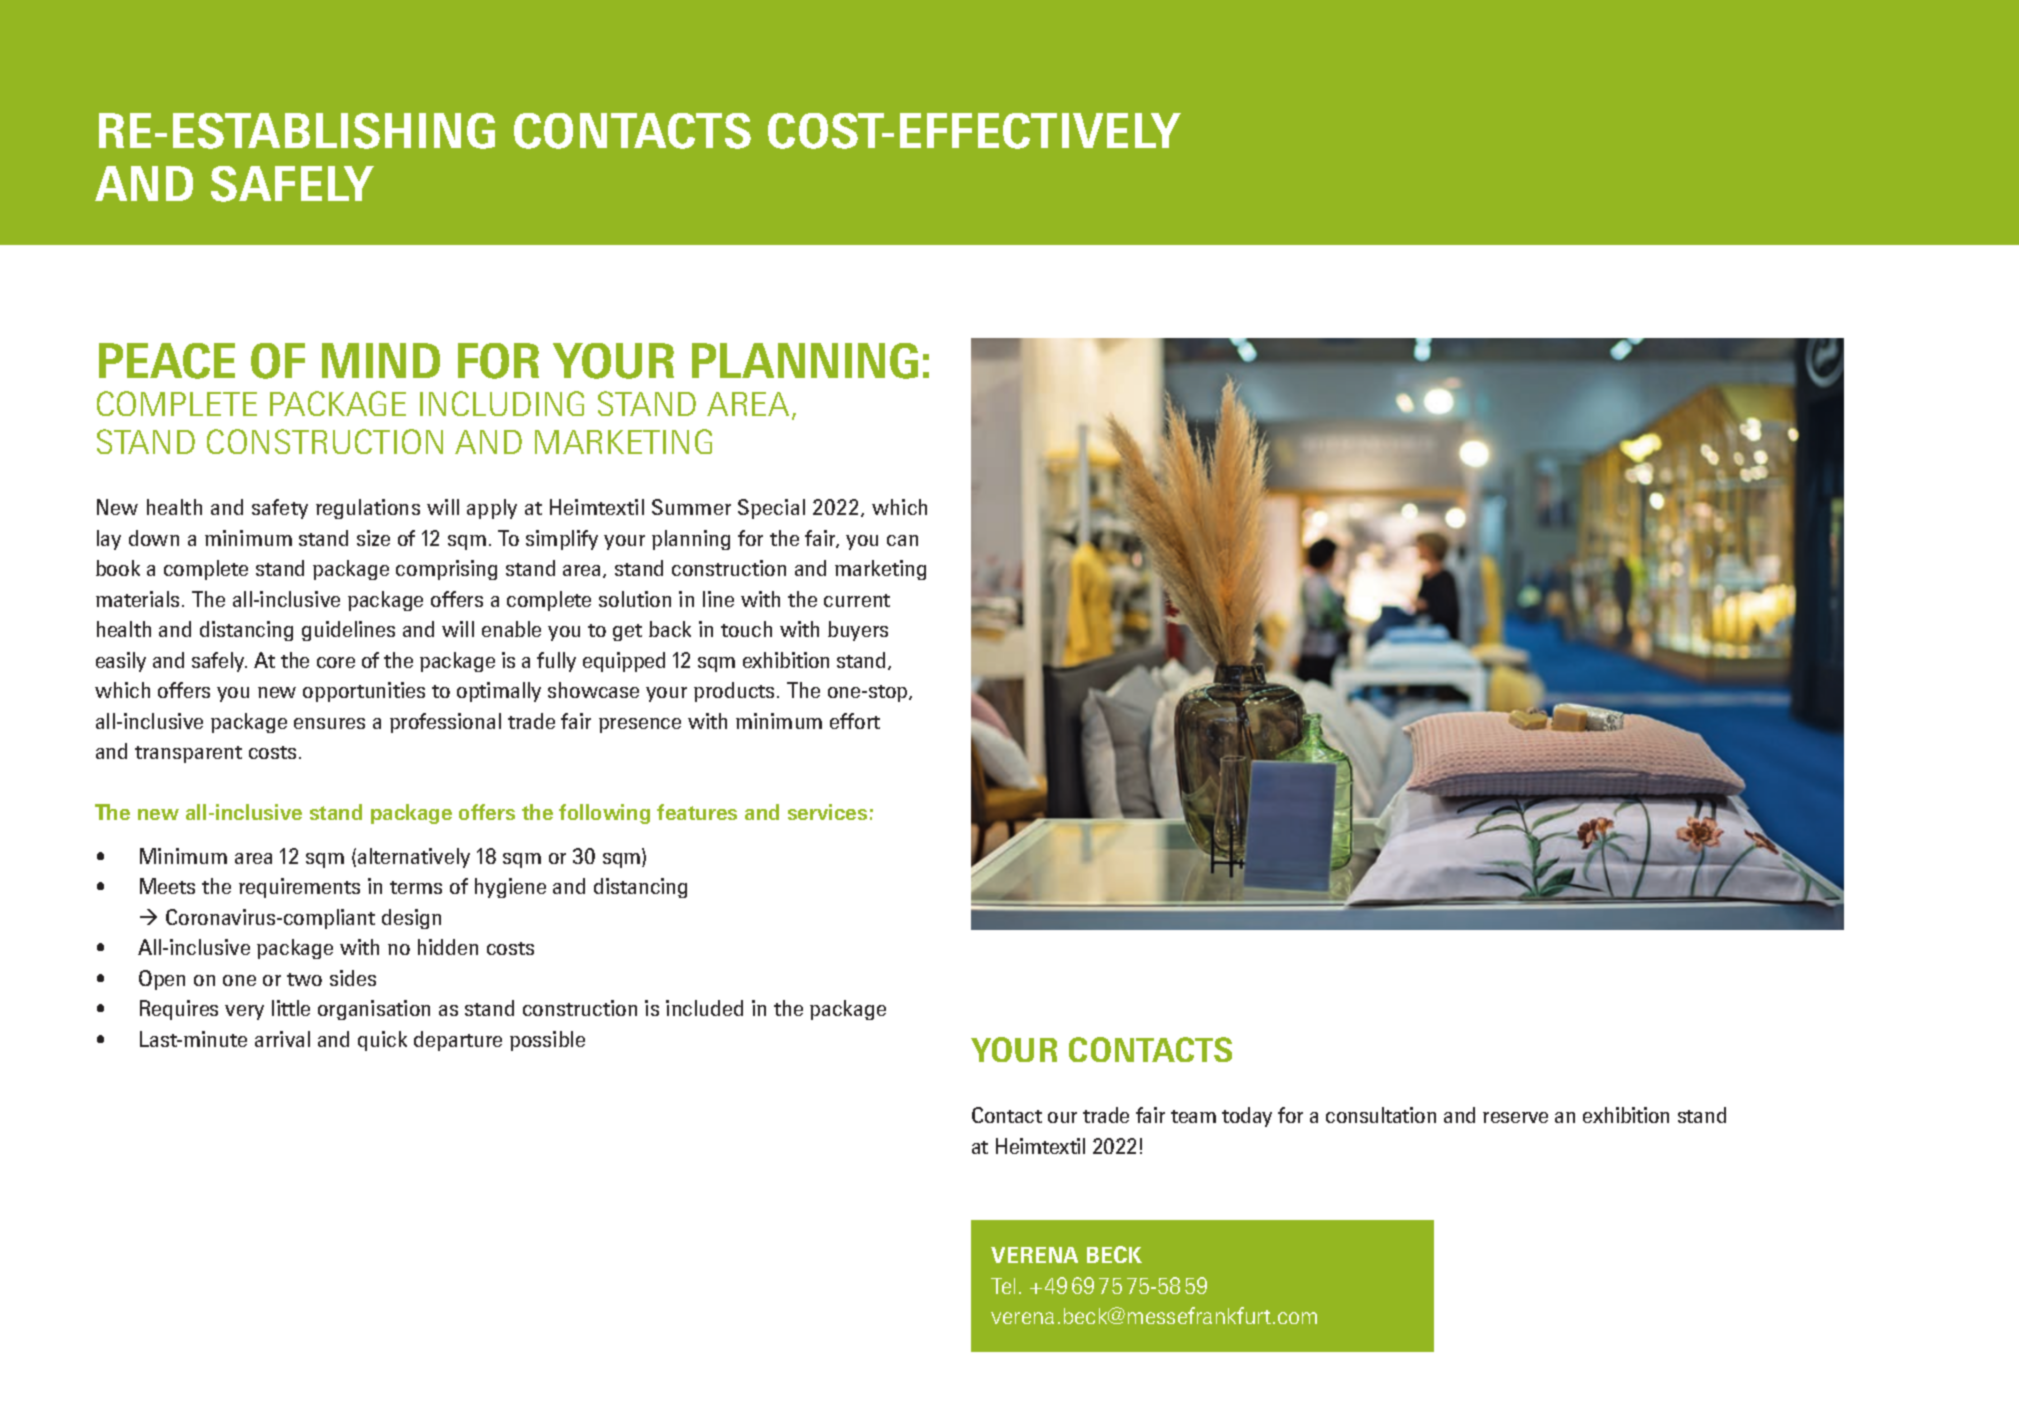 This document has height=1428, width=2019. What do you see at coordinates (857, 600) in the document?
I see `current` at bounding box center [857, 600].
